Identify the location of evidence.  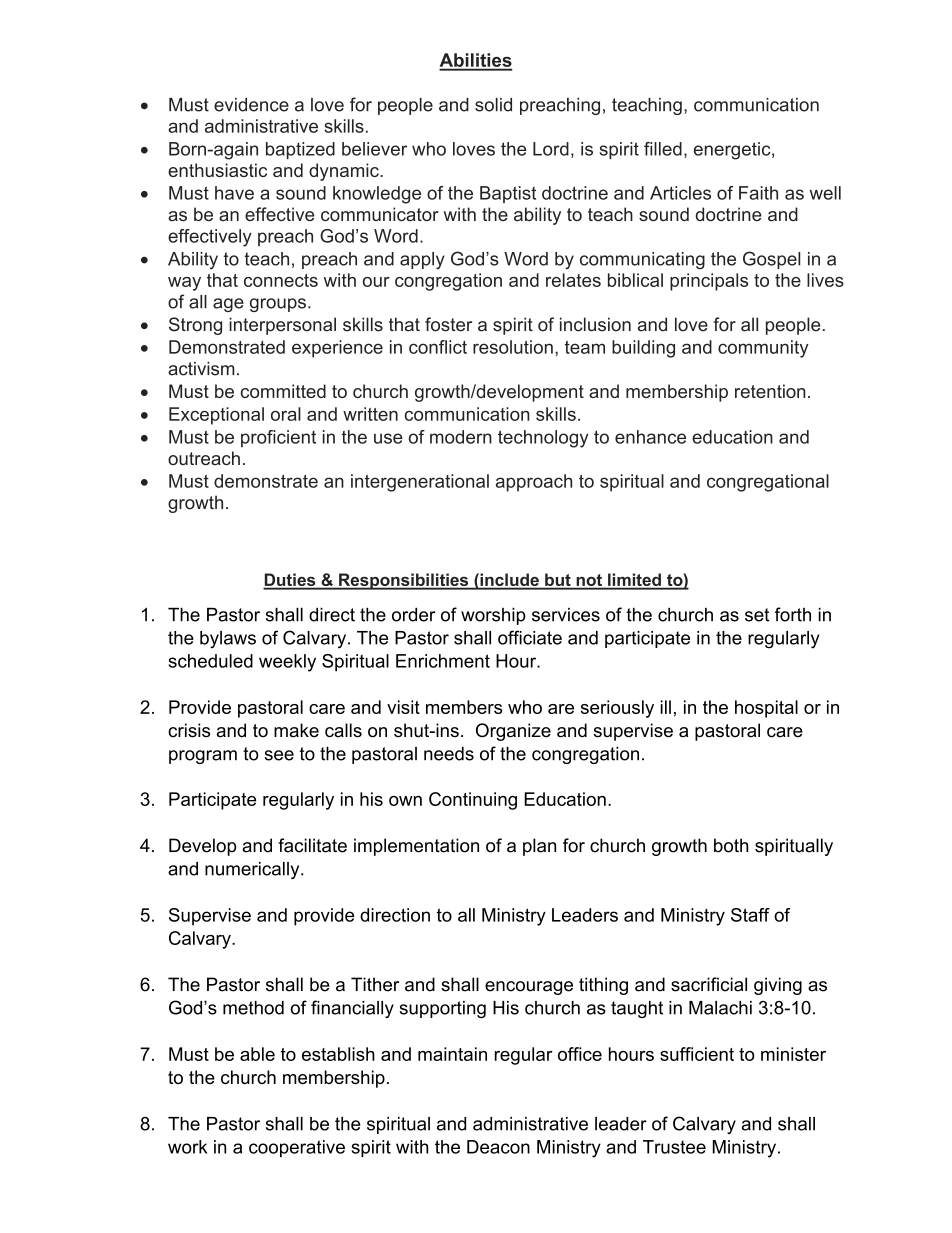
(251, 105).
